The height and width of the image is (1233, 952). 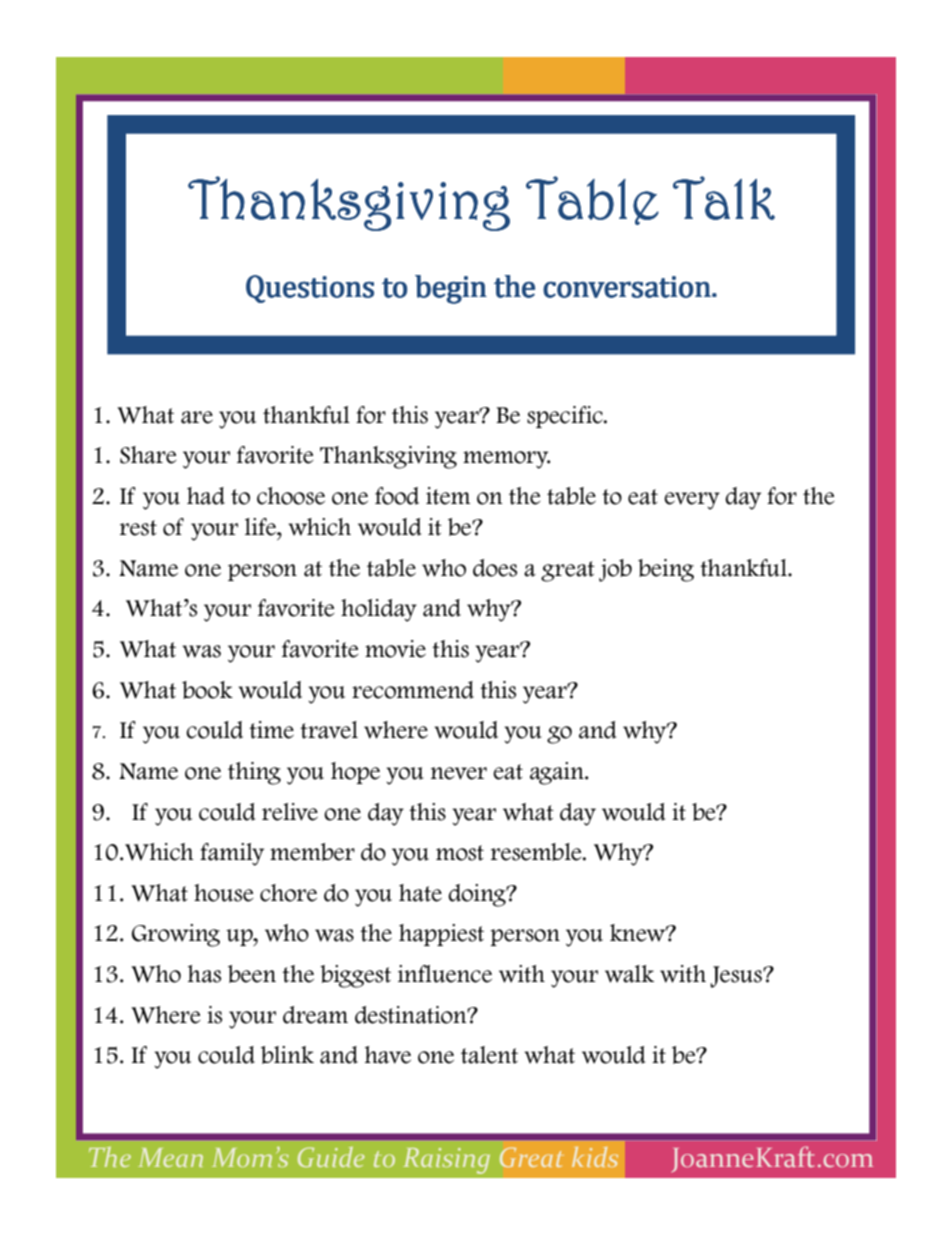 What do you see at coordinates (460, 853) in the image?
I see `most` at bounding box center [460, 853].
